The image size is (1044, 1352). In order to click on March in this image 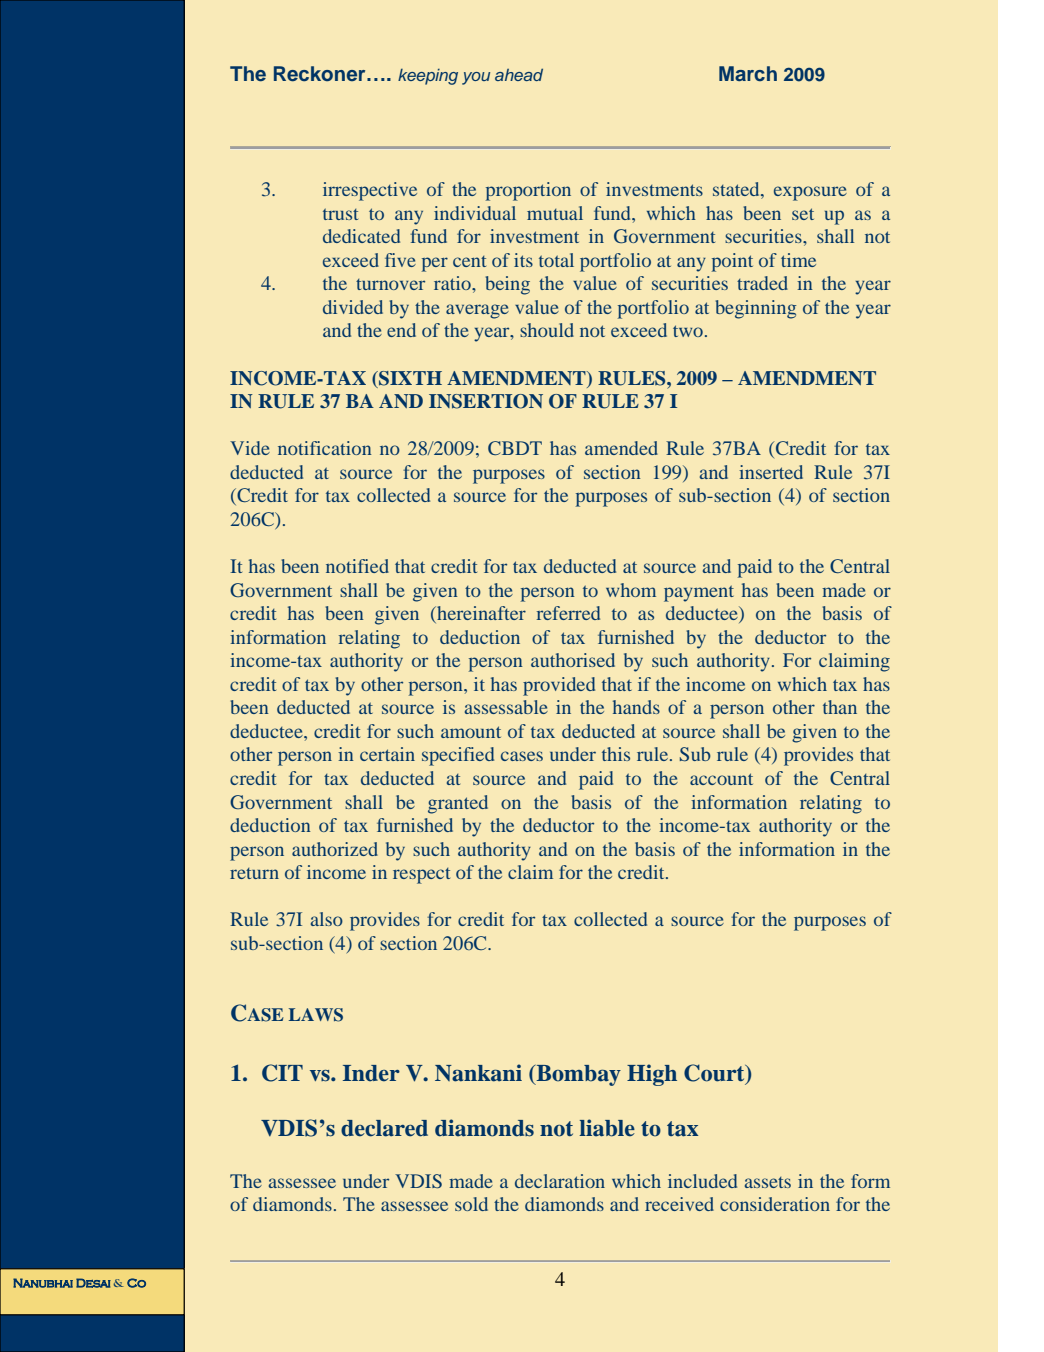, I will do `click(748, 73)`.
